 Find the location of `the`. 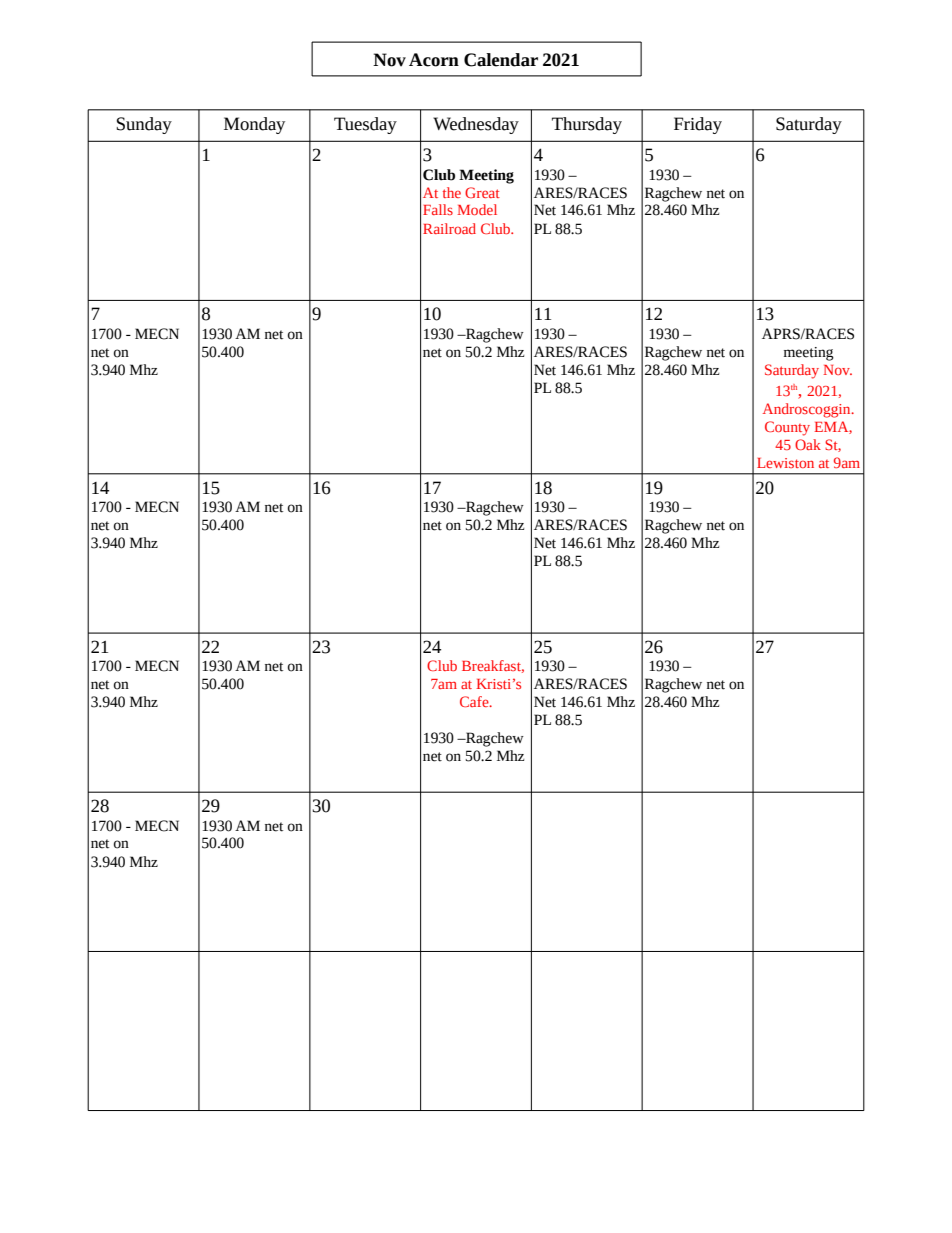

the is located at coordinates (452, 192).
